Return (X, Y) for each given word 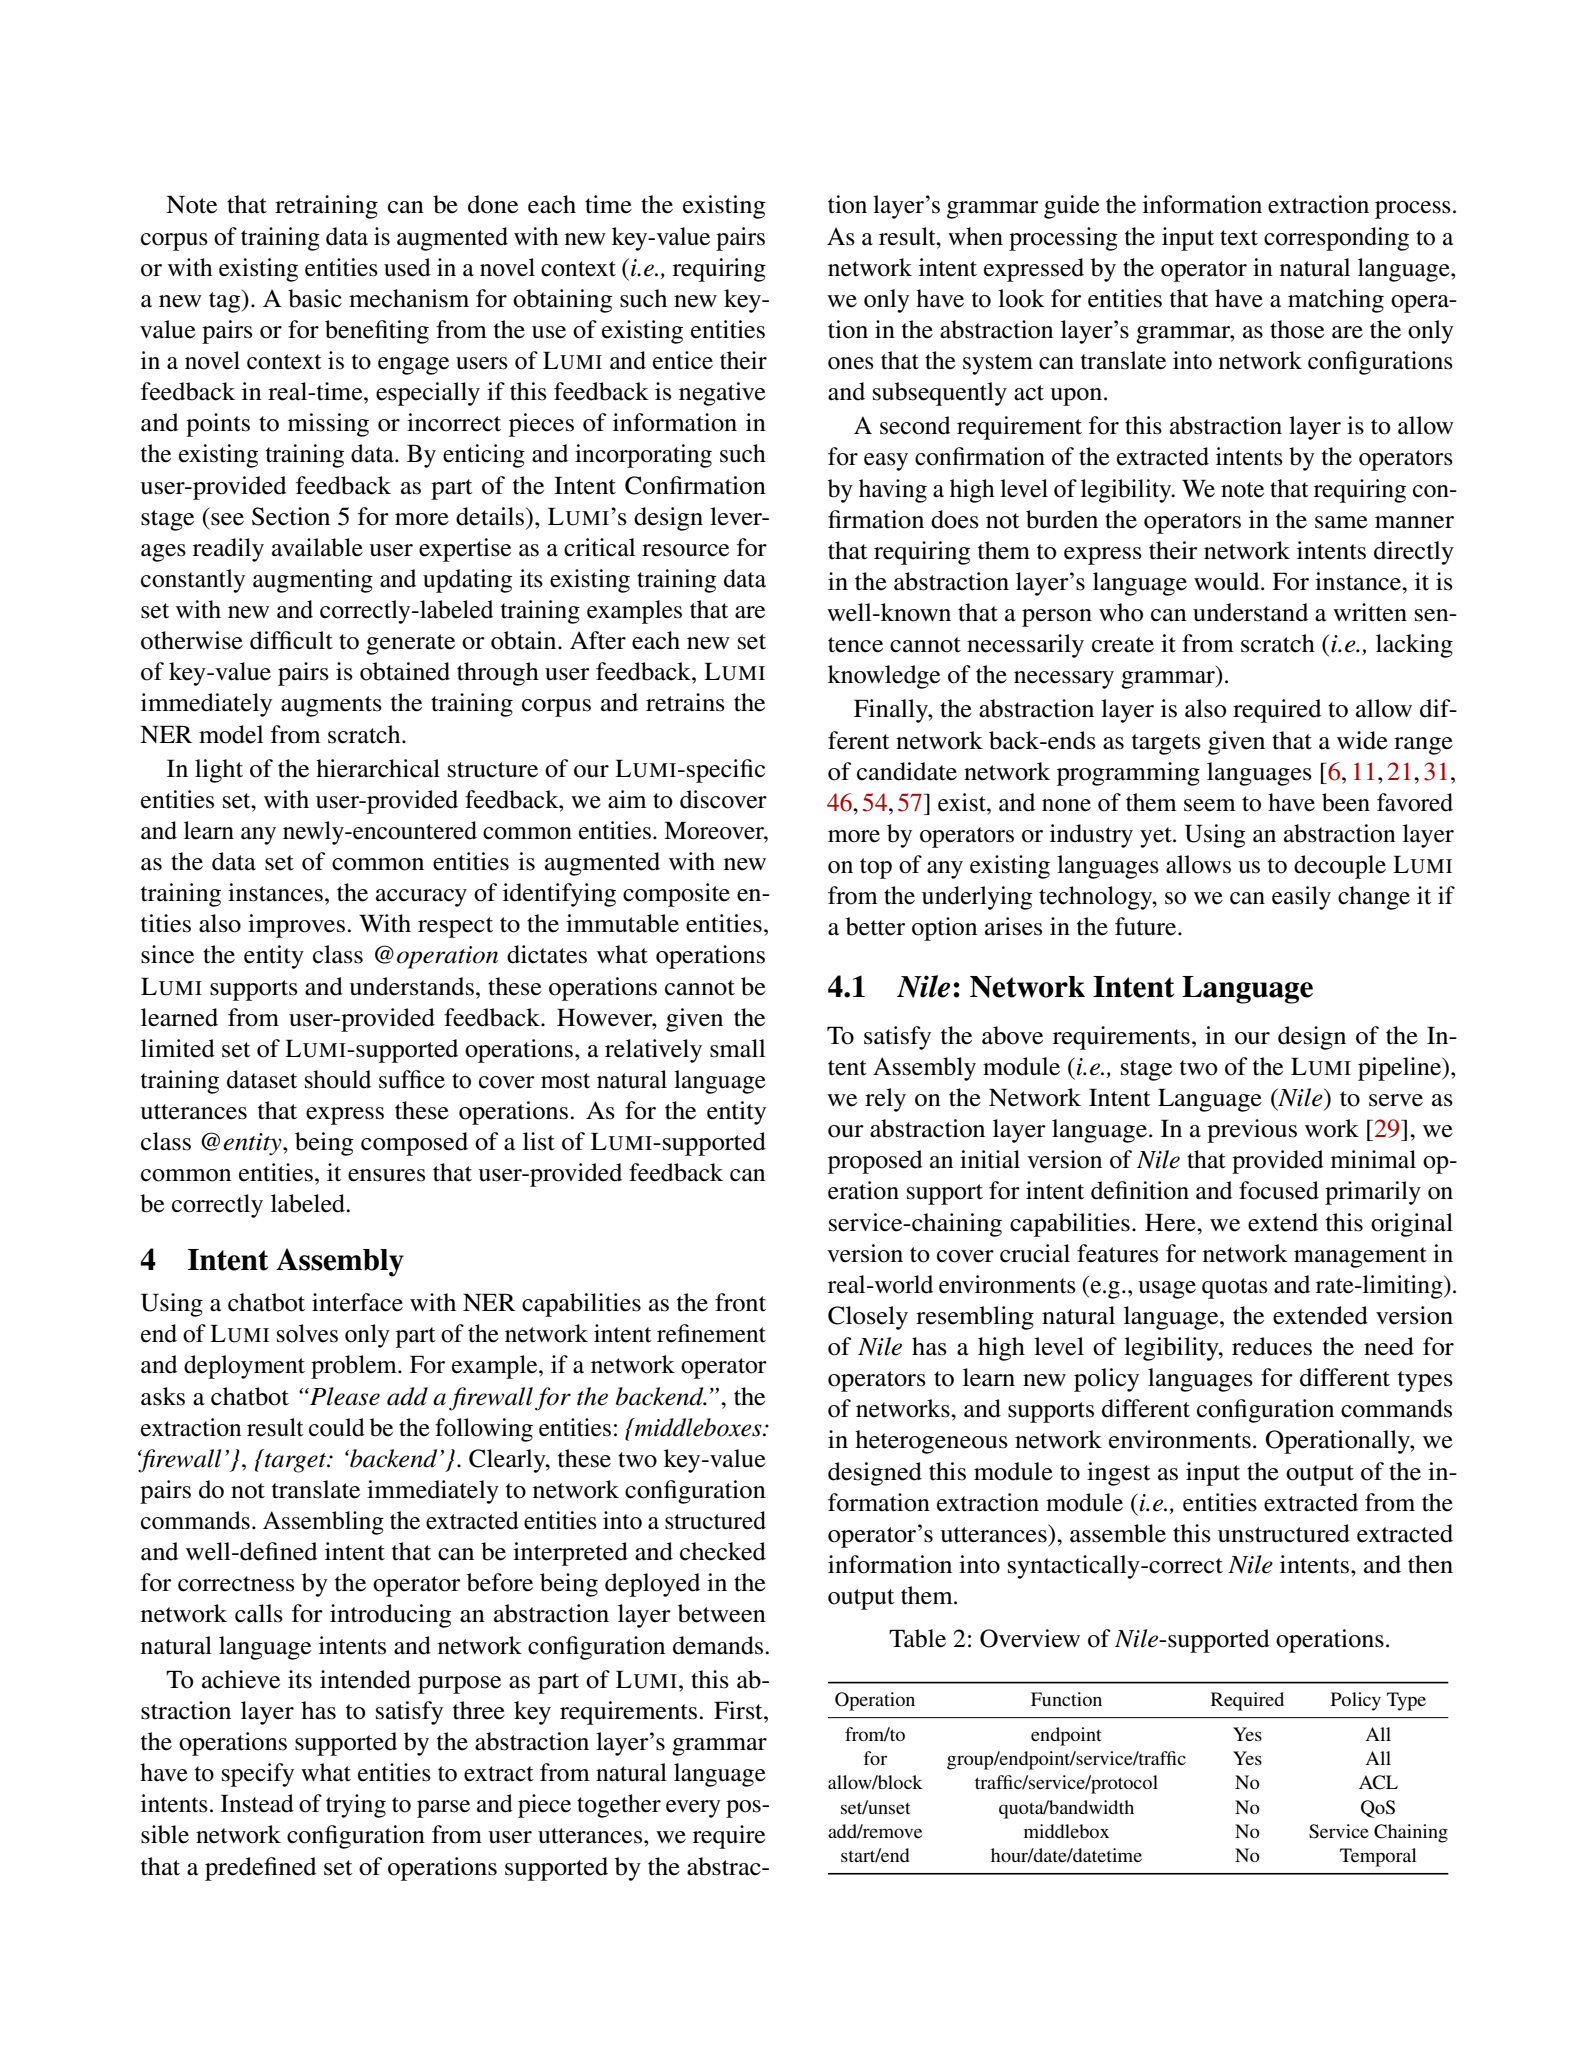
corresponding (1336, 239)
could (337, 1427)
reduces (1272, 1346)
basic (315, 298)
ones (851, 363)
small (737, 1048)
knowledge (884, 677)
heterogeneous (931, 1442)
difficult (291, 640)
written (1370, 612)
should (338, 1079)
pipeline (1400, 1069)
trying (356, 1806)
